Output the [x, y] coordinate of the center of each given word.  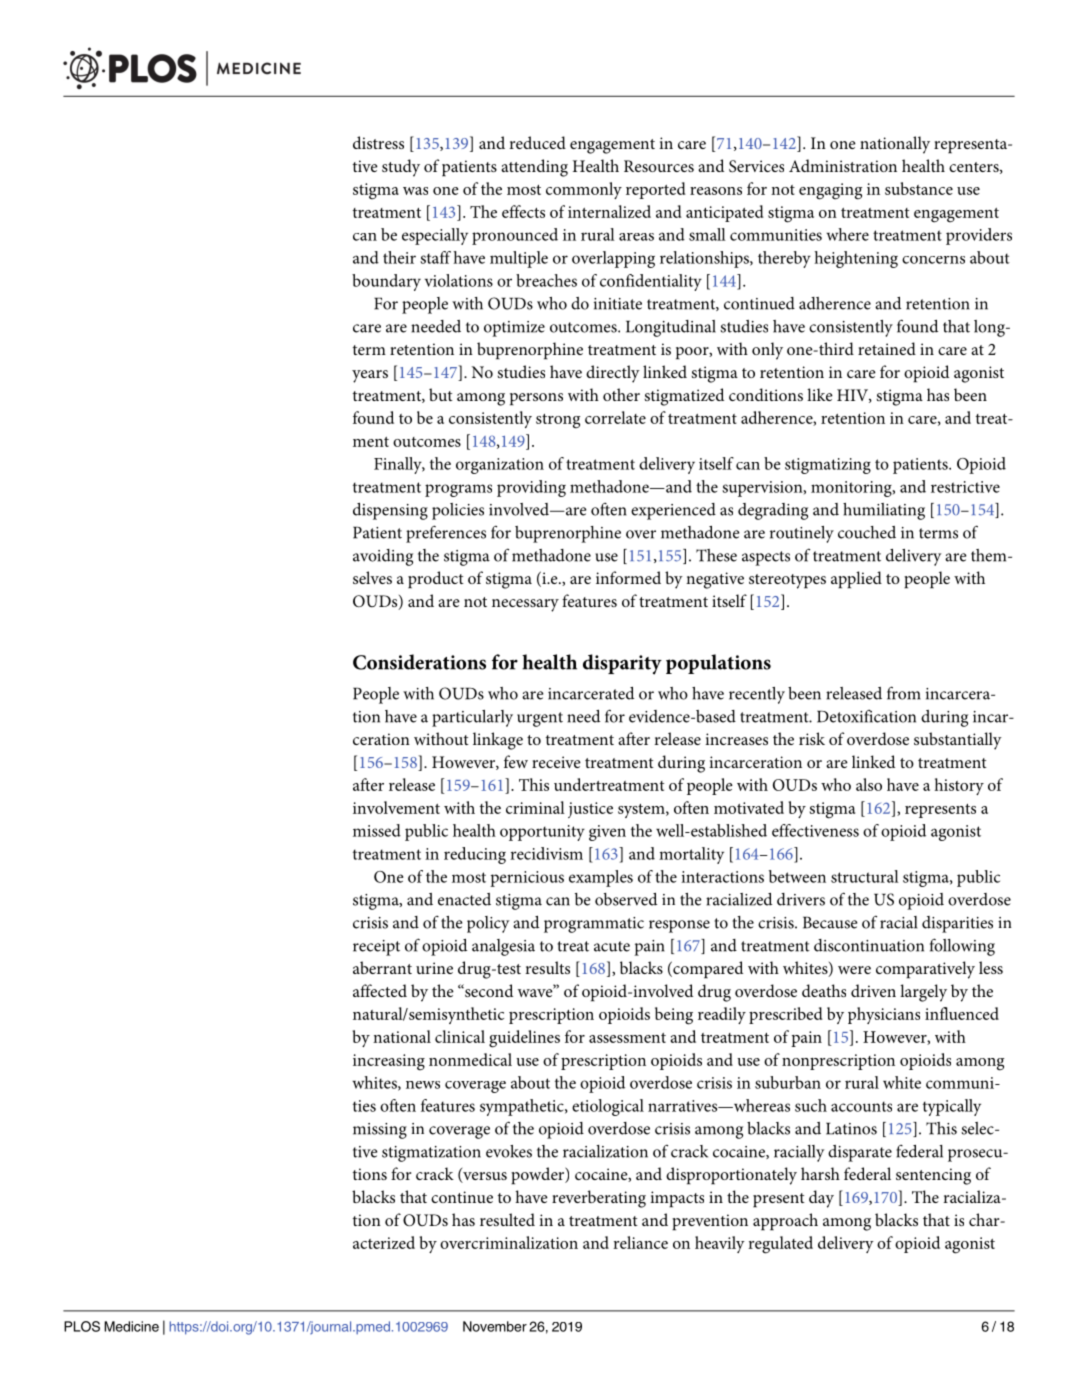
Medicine [131, 1326]
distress [378, 142]
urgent [540, 719]
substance [919, 188]
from [904, 693]
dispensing [390, 511]
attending [534, 168]
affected [380, 990]
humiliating [884, 511]
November [495, 1326]
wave [536, 992]
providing [531, 488]
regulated [780, 1245]
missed [377, 830]
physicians [884, 1015]
